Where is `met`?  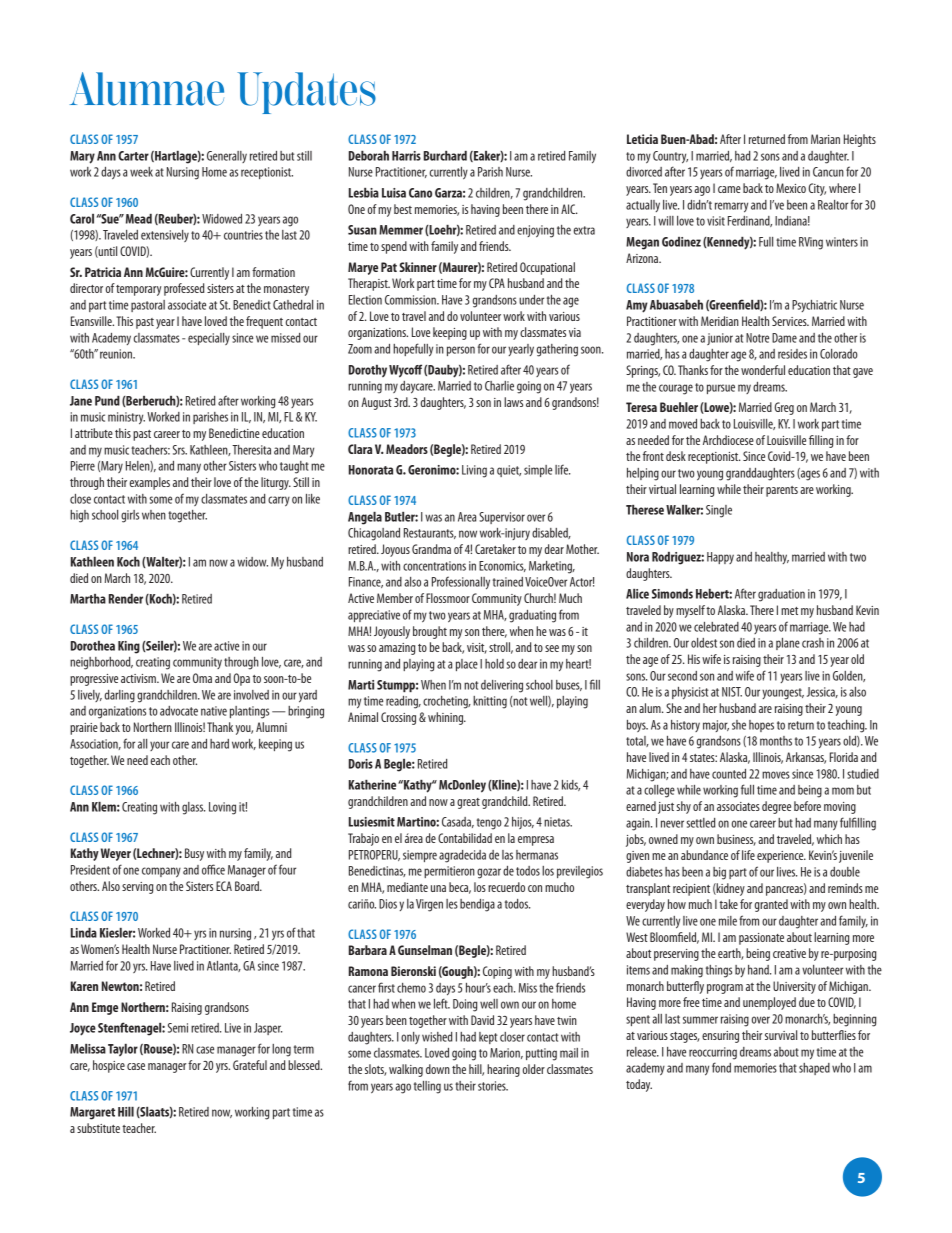 met is located at coordinates (789, 611).
